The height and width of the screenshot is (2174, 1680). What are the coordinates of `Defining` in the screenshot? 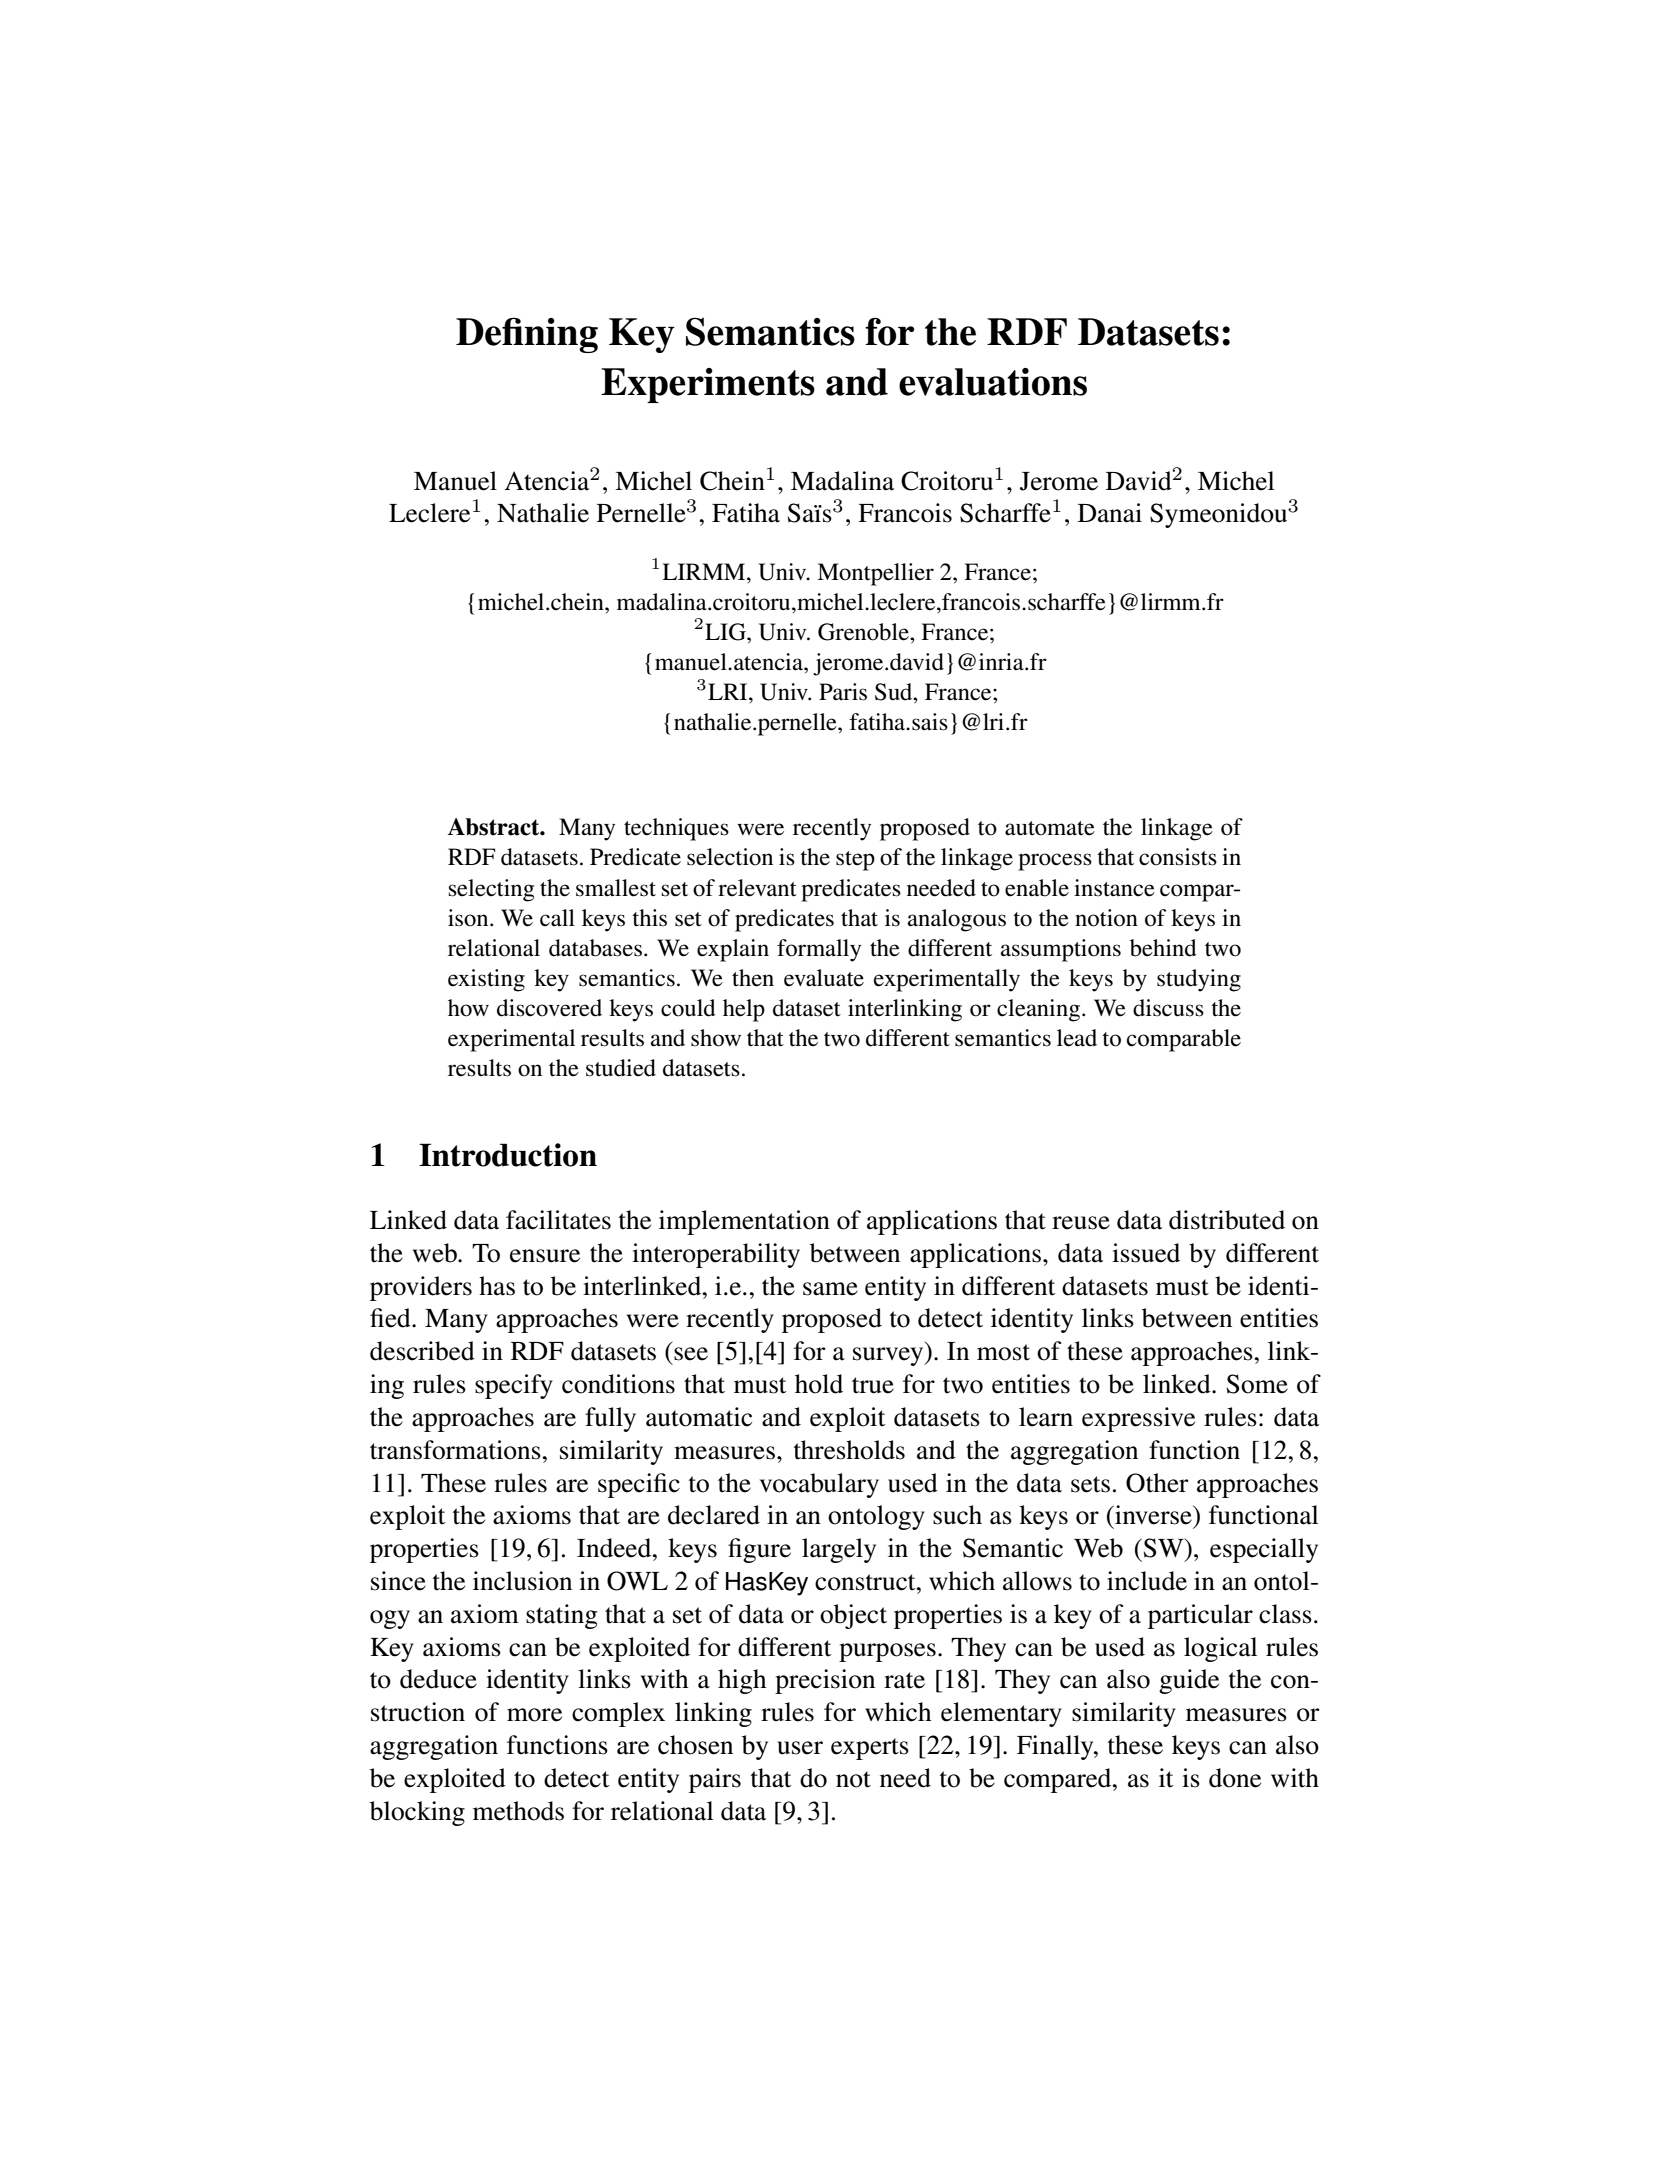 It's located at (527, 335).
